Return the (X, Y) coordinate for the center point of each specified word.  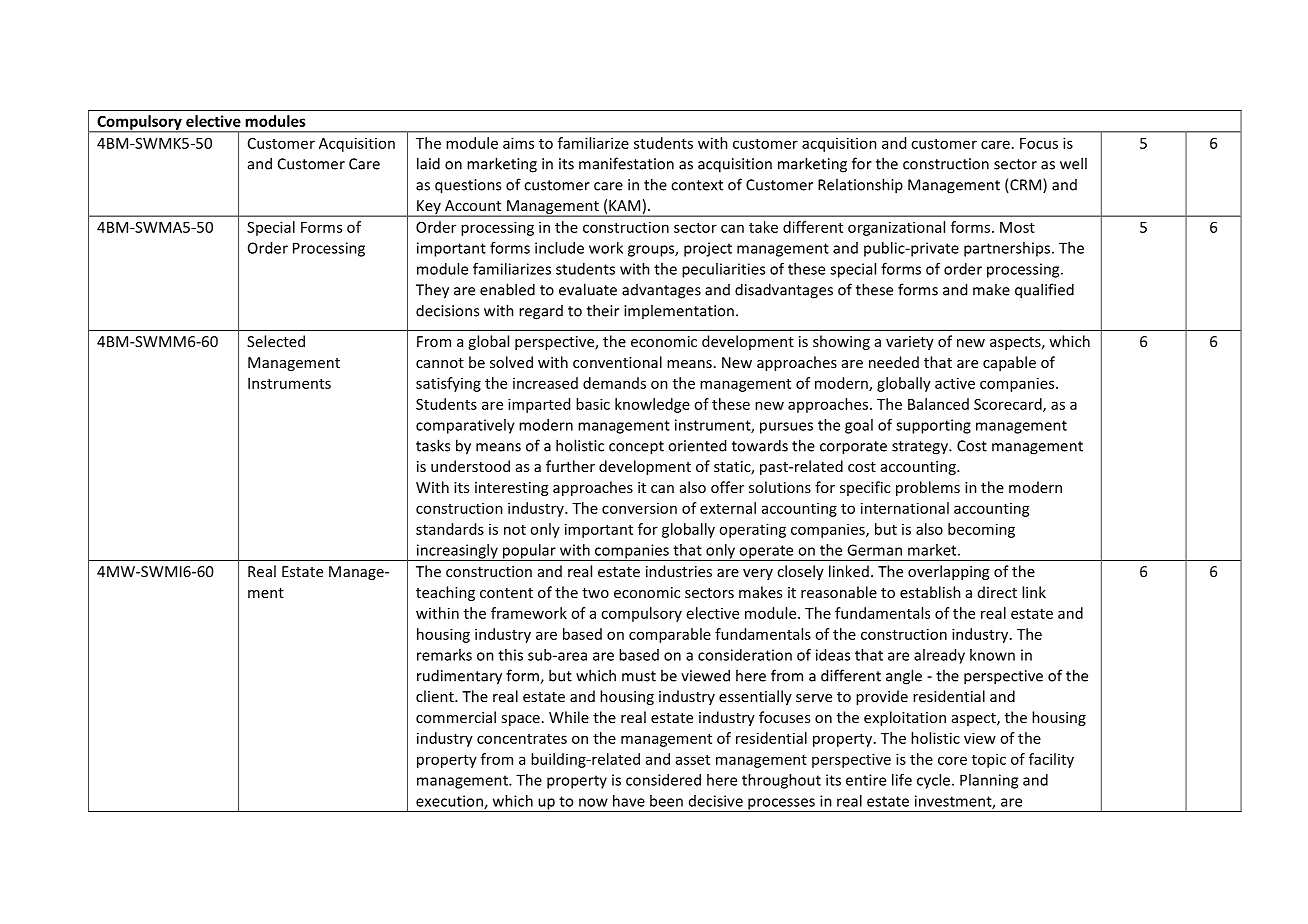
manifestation (626, 163)
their (603, 310)
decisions (447, 310)
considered (663, 780)
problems (928, 488)
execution (450, 802)
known (992, 655)
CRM (1026, 185)
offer (727, 487)
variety (910, 343)
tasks (433, 445)
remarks (444, 655)
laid (428, 163)
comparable (670, 635)
